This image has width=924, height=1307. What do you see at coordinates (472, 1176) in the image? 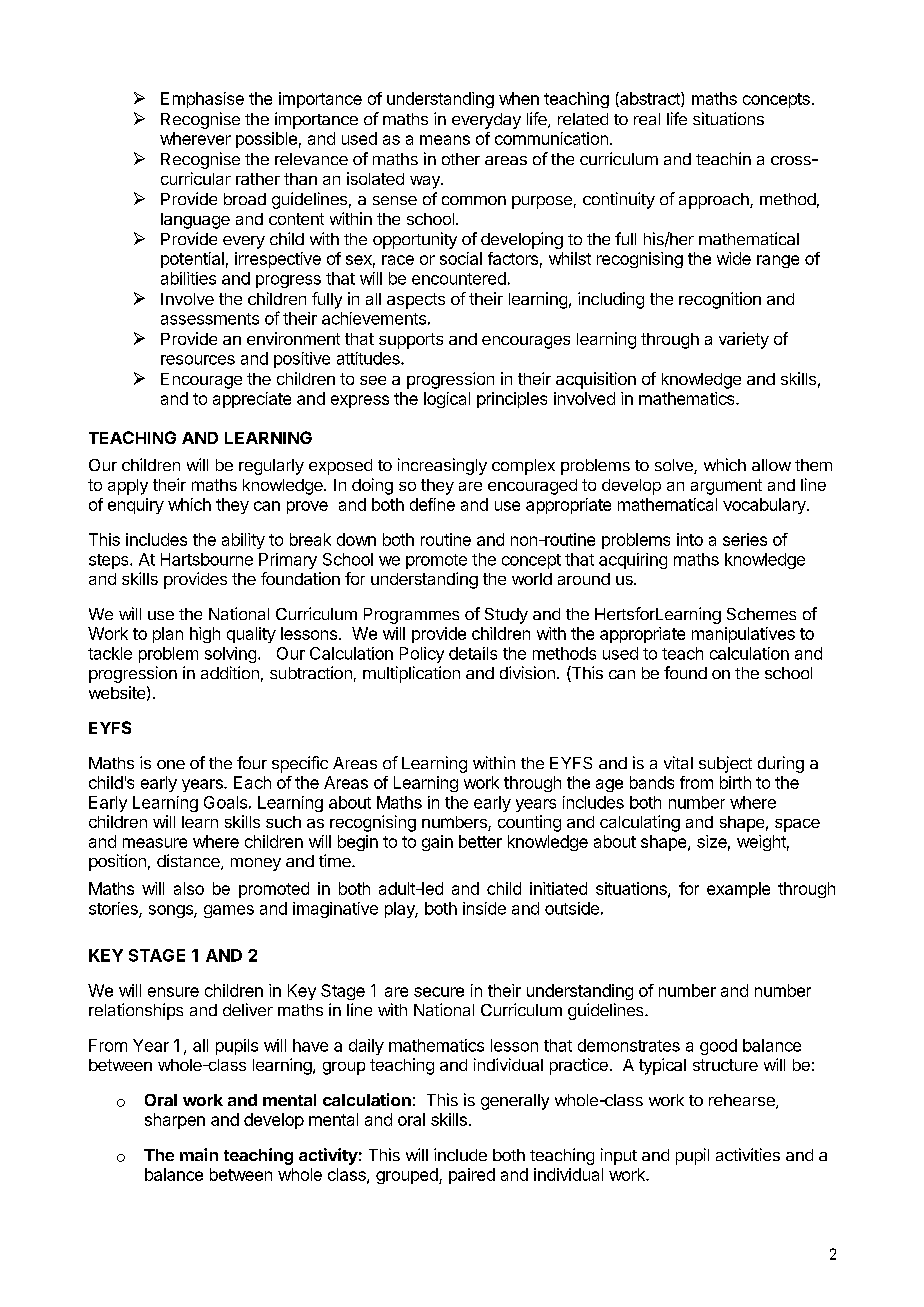
I see `paired` at bounding box center [472, 1176].
